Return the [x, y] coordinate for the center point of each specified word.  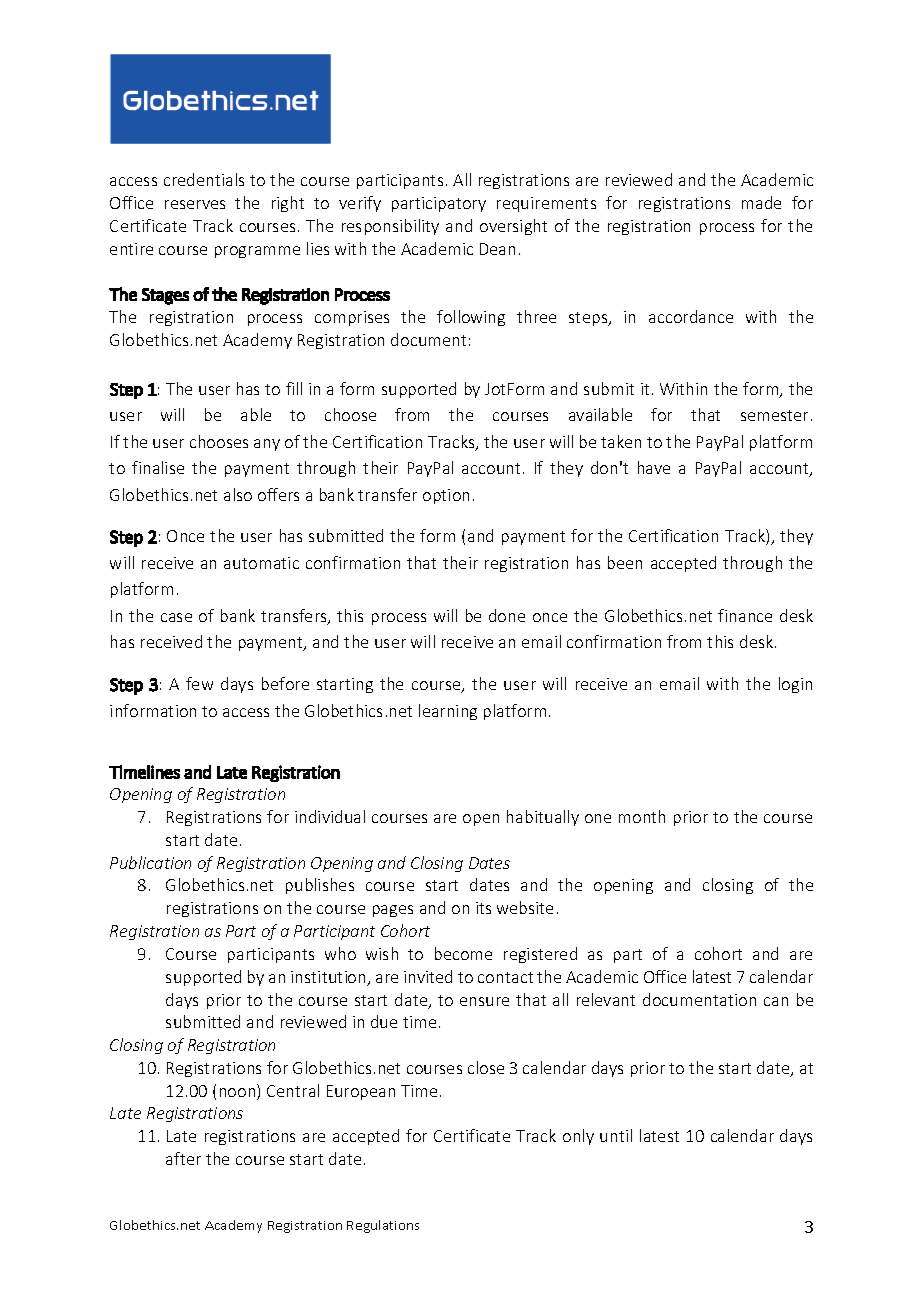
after [183, 1158]
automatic [261, 563]
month [642, 816]
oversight [513, 227]
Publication [150, 862]
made [761, 202]
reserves [195, 204]
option [446, 496]
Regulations [383, 1226]
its [483, 908]
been [625, 562]
